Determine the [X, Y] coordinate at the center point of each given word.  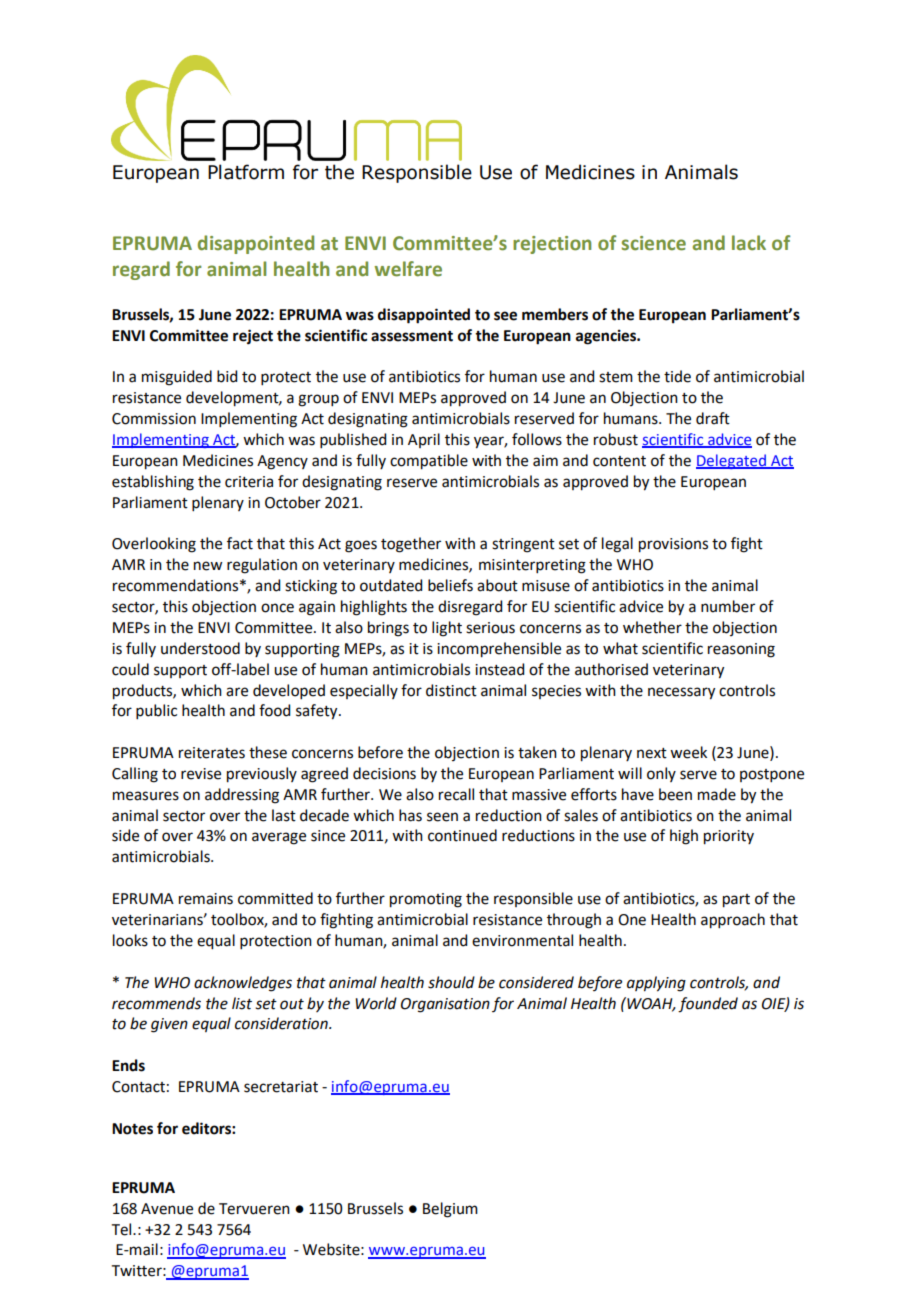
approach [733, 921]
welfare [408, 269]
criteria [249, 482]
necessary [681, 693]
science [653, 243]
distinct [451, 690]
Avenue [167, 1209]
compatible [429, 462]
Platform [246, 172]
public [156, 711]
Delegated [732, 461]
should [451, 982]
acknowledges [243, 984]
